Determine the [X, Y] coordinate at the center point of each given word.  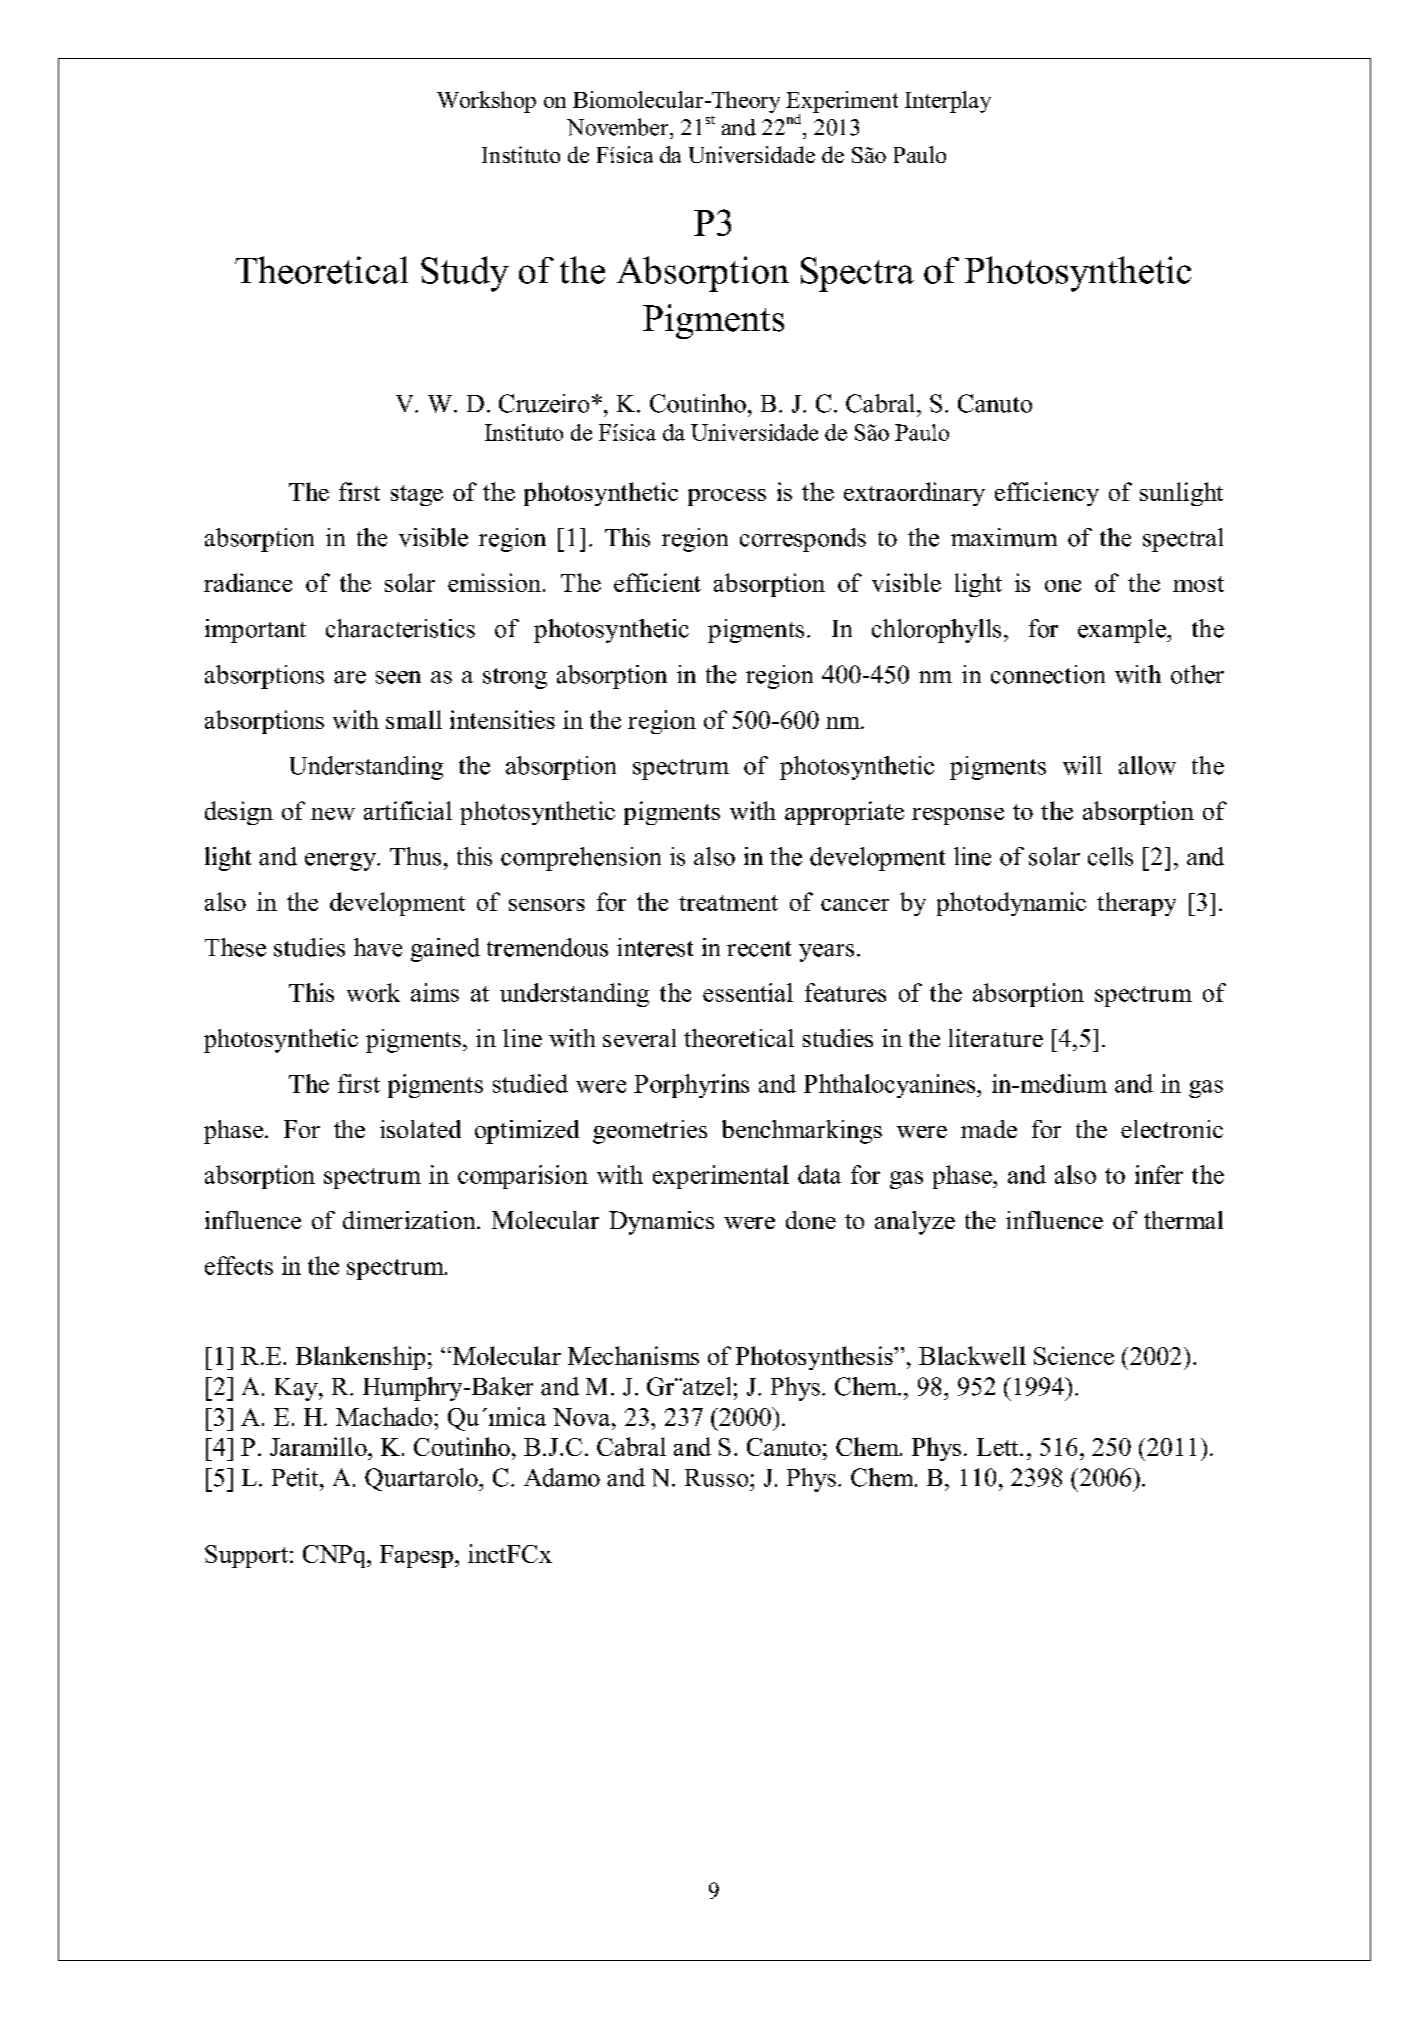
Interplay [948, 102]
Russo [718, 1478]
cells [1110, 856]
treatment [728, 903]
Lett [999, 1447]
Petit [296, 1477]
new [333, 814]
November [619, 127]
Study [465, 274]
